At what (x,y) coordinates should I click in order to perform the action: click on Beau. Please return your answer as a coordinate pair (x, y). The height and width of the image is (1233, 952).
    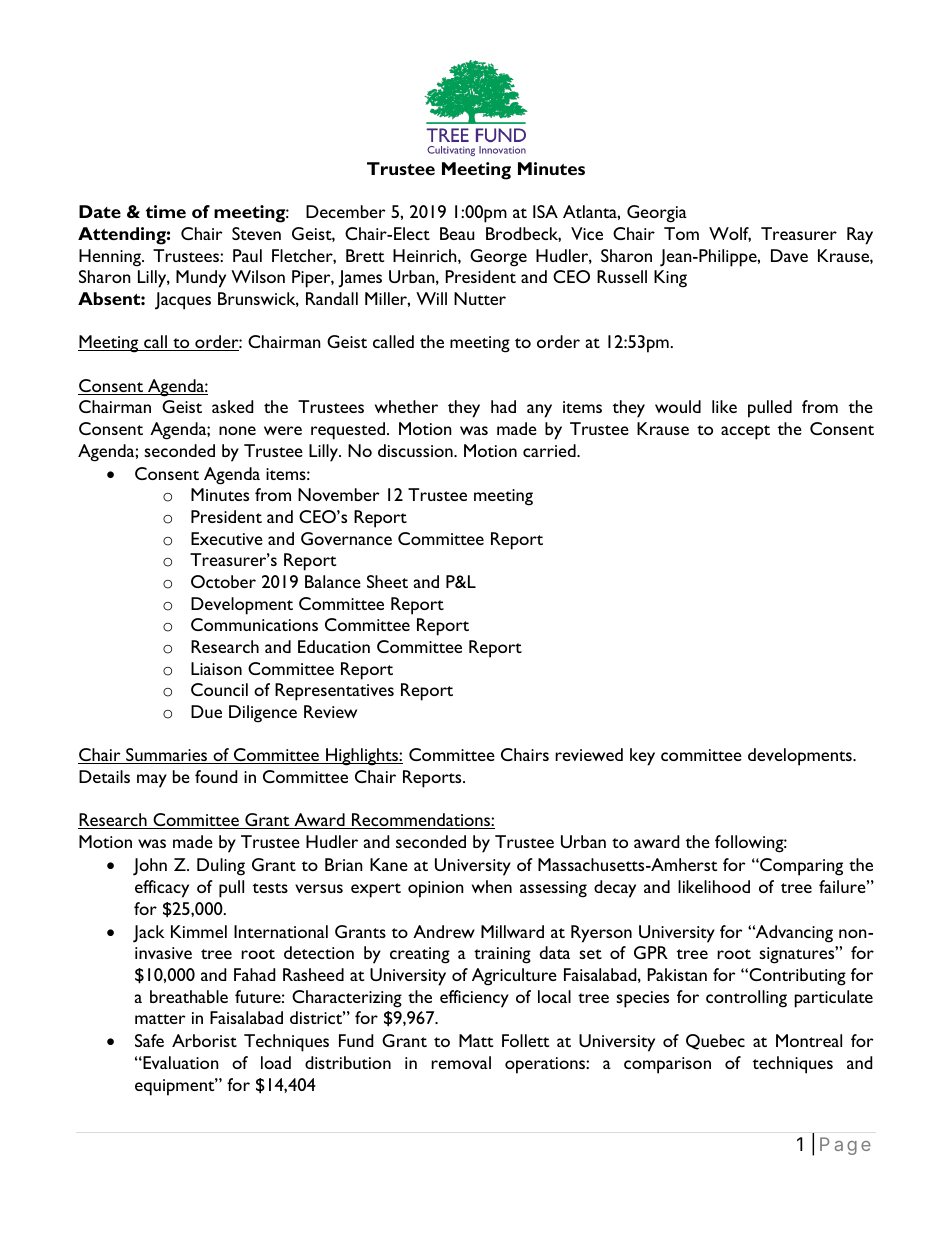
    Looking at the image, I should click on (457, 233).
